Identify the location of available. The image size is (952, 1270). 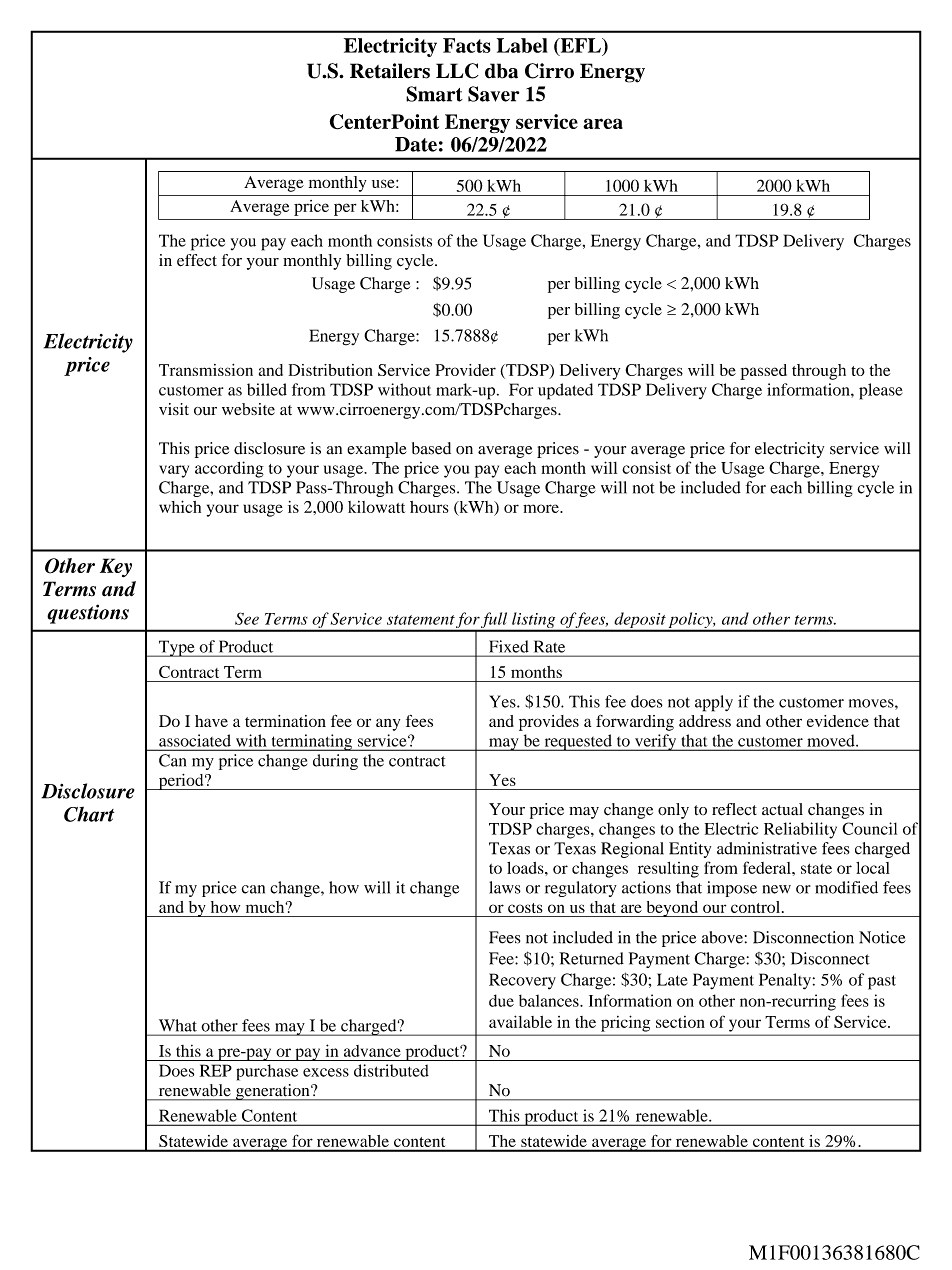
(520, 1021).
